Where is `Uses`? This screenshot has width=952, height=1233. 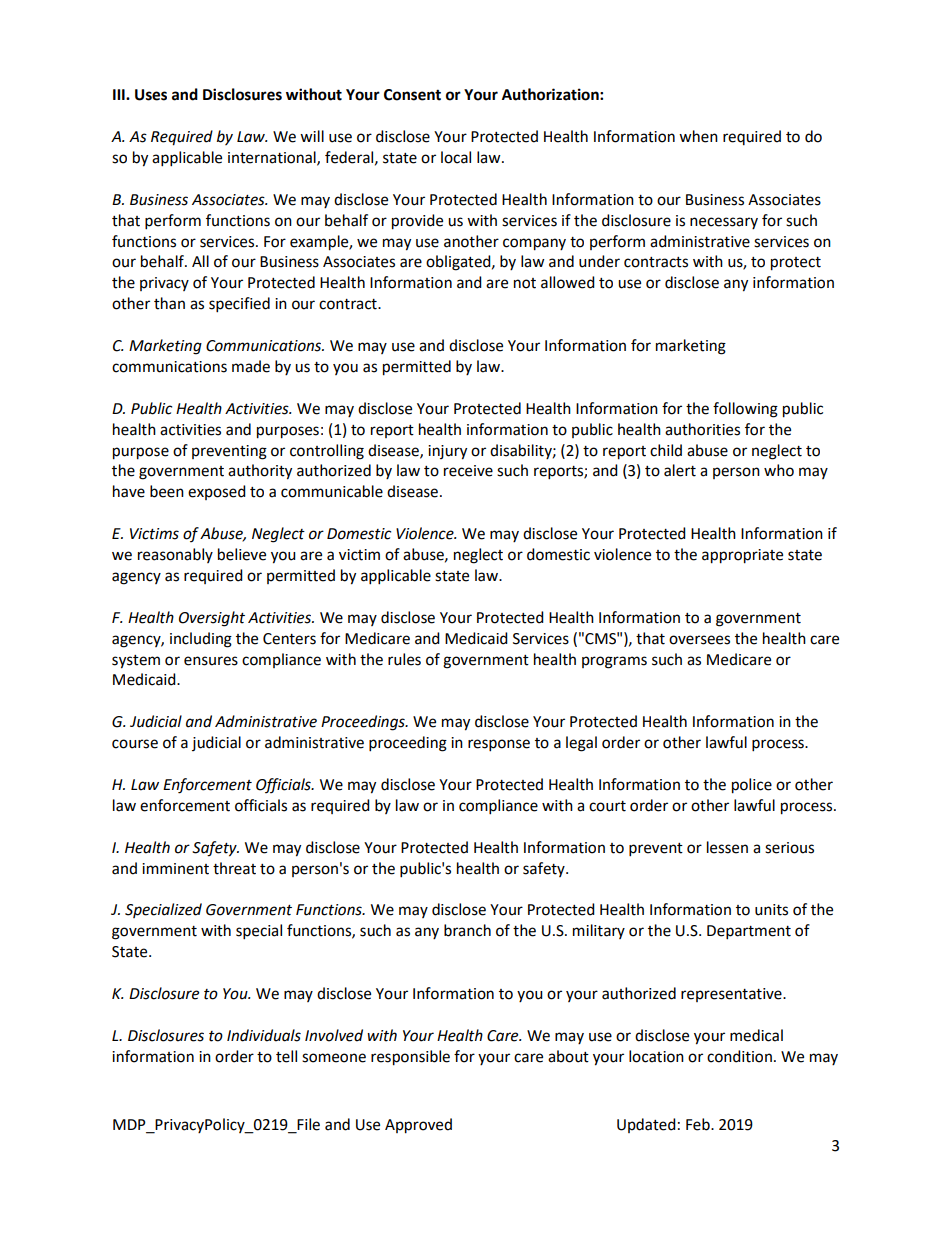 Uses is located at coordinates (151, 95).
